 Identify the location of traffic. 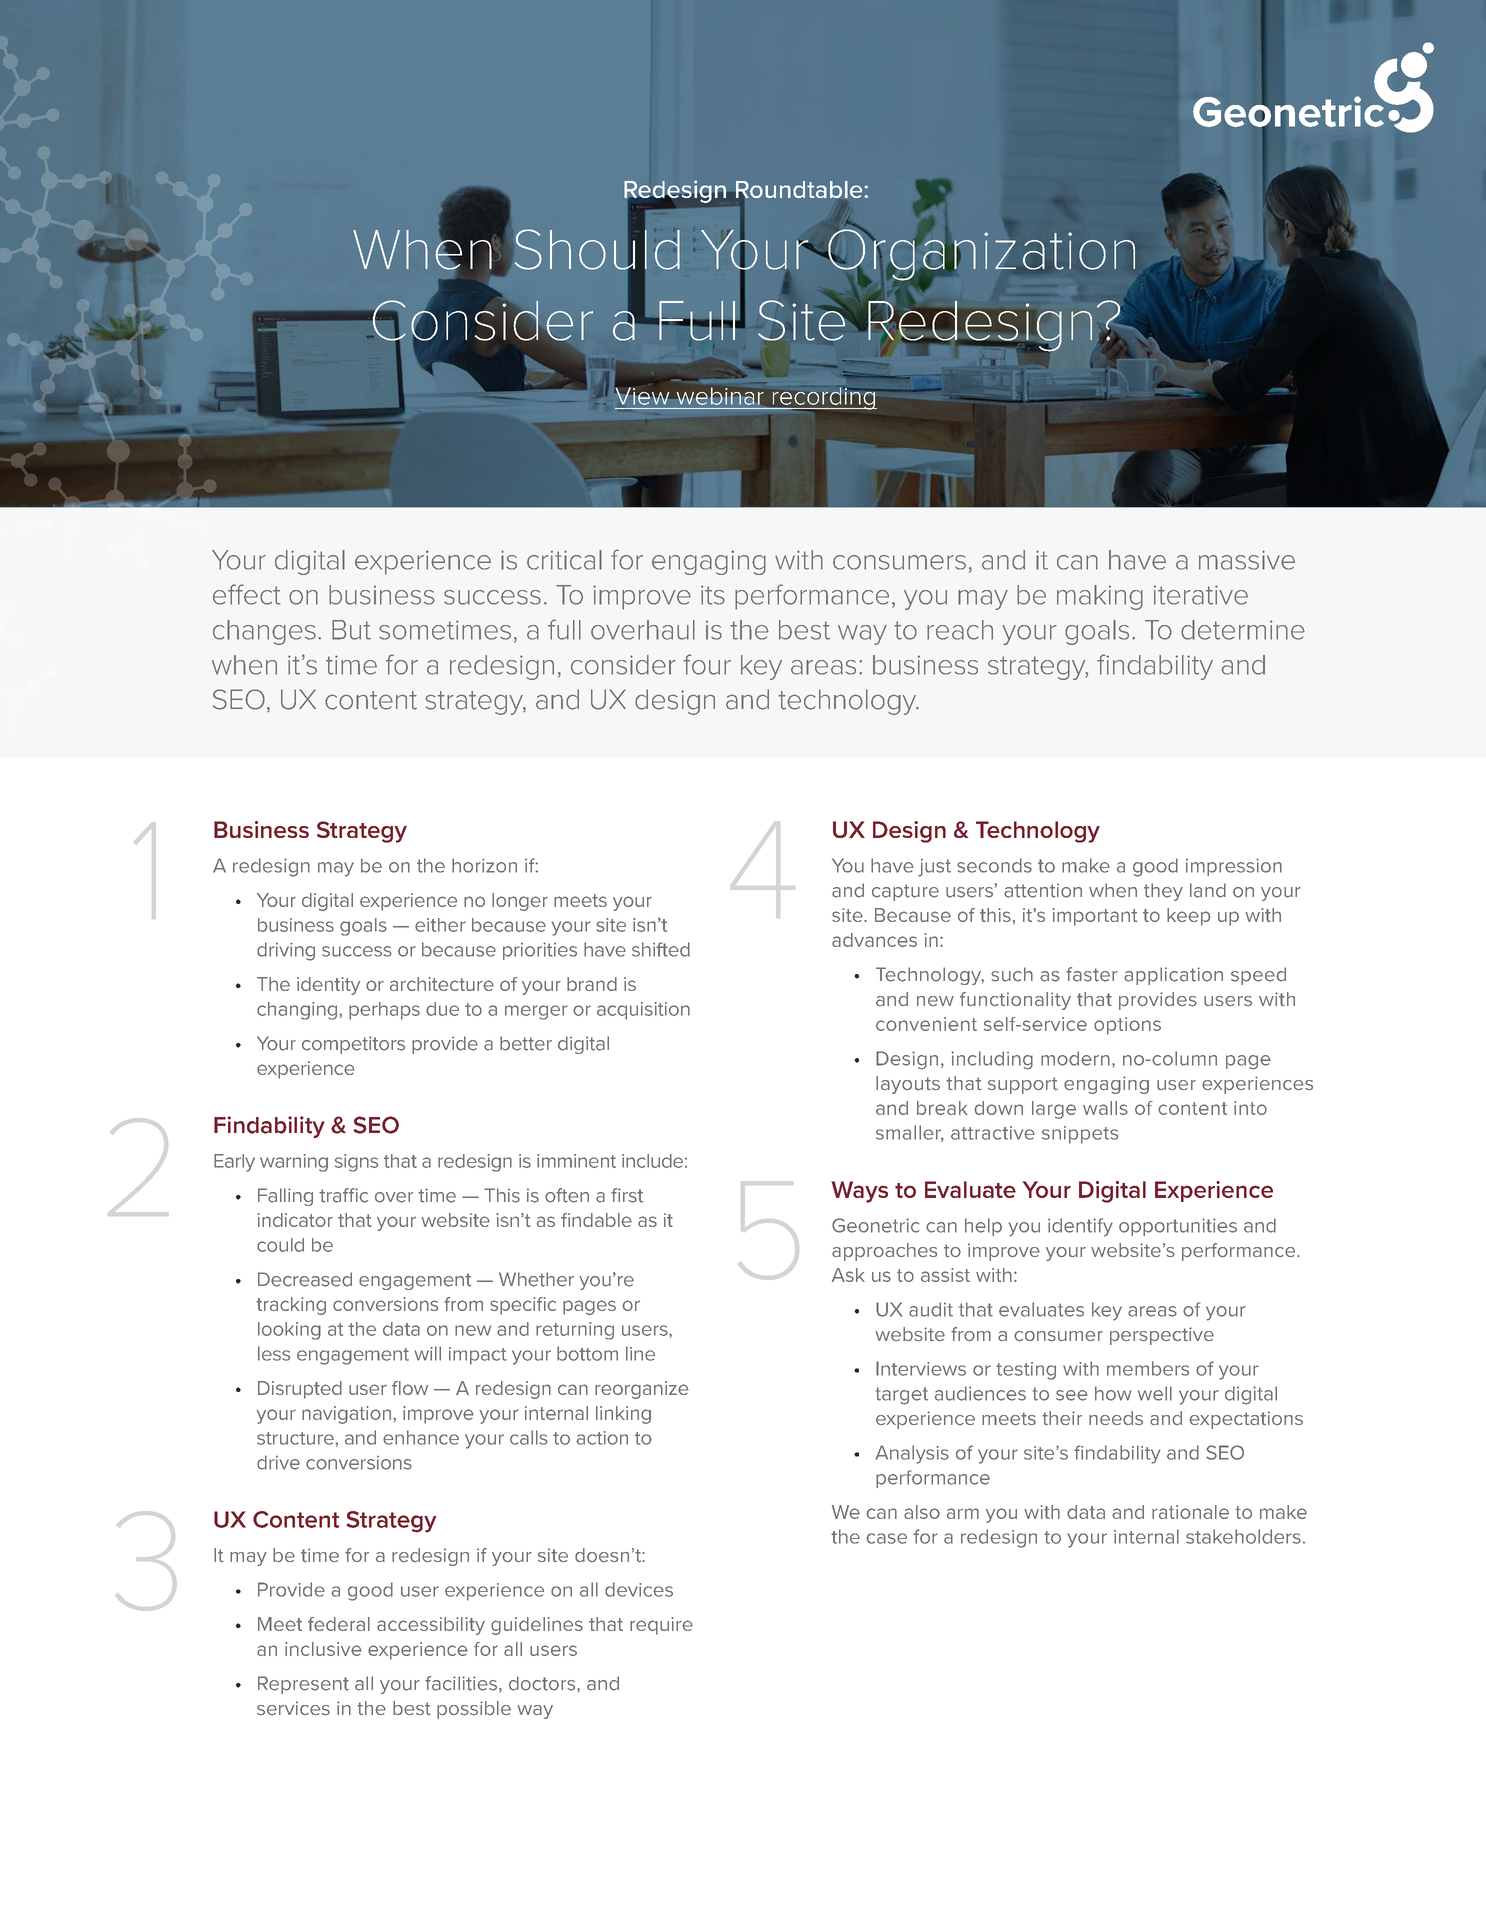
(343, 1195).
